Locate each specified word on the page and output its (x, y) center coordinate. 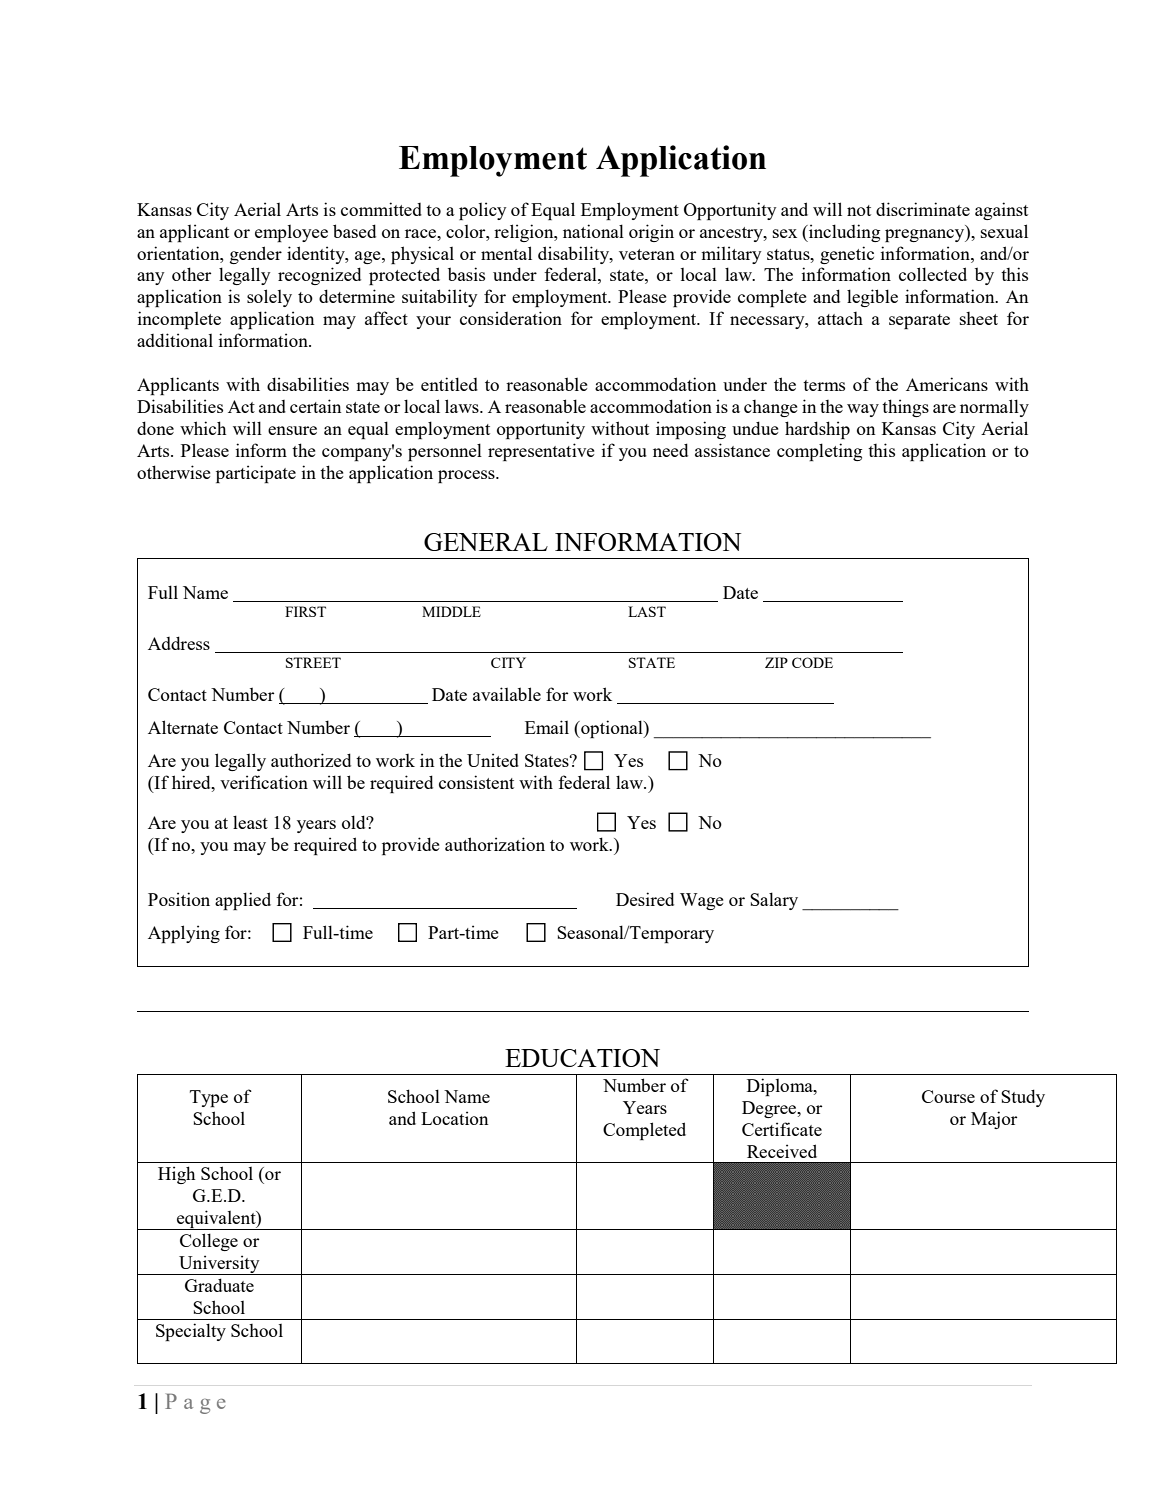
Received (782, 1151)
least (250, 822)
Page (195, 1403)
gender (256, 255)
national (593, 231)
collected (933, 274)
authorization (495, 844)
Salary (774, 901)
